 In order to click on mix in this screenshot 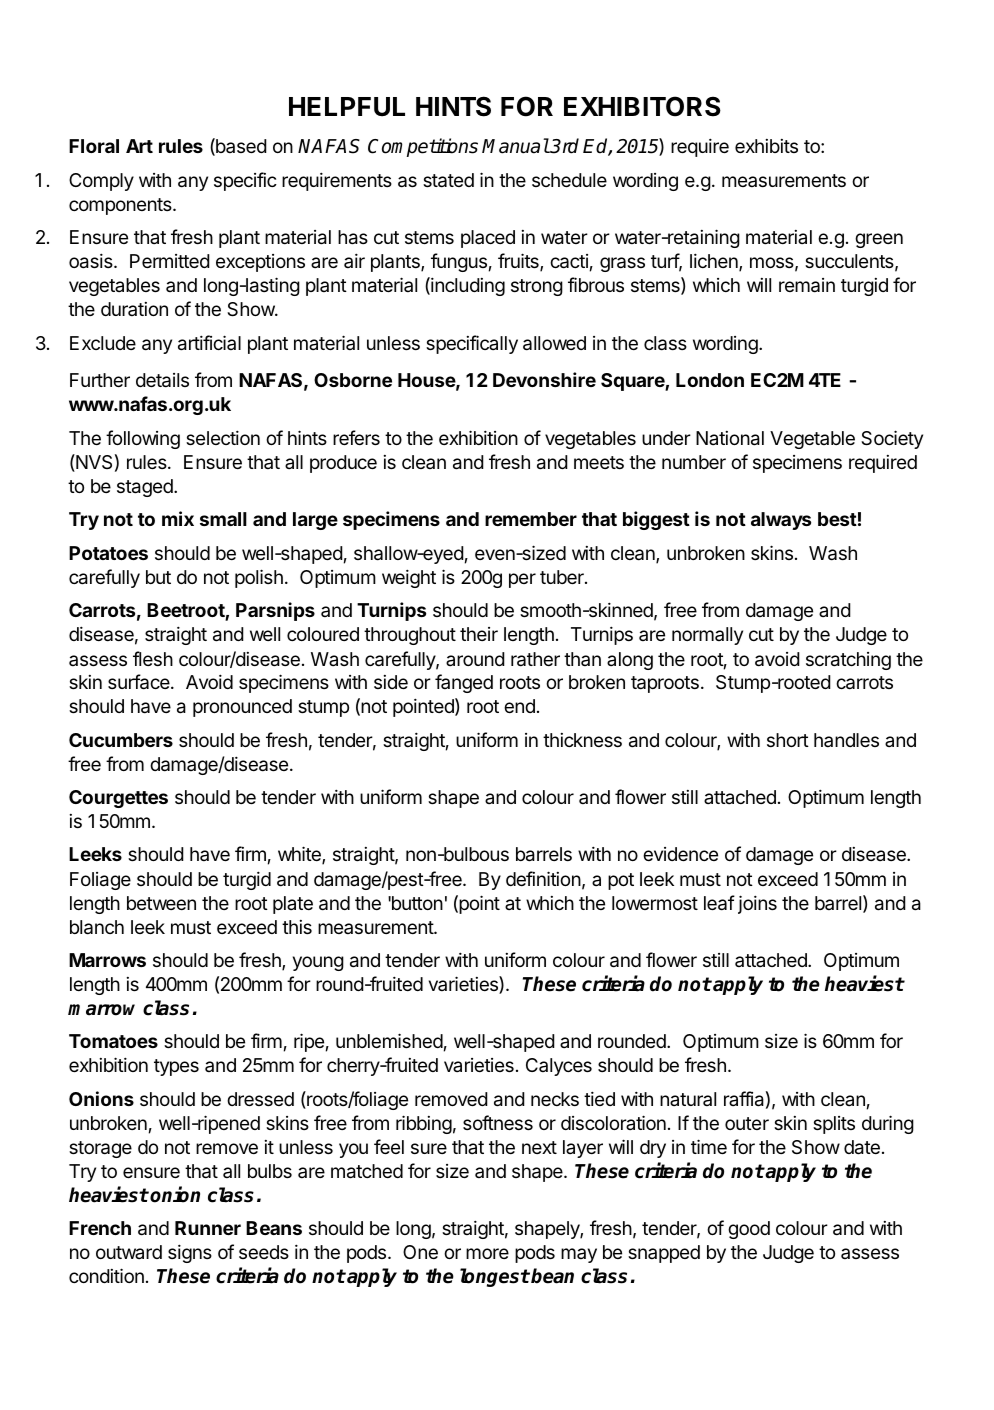, I will do `click(178, 518)`.
